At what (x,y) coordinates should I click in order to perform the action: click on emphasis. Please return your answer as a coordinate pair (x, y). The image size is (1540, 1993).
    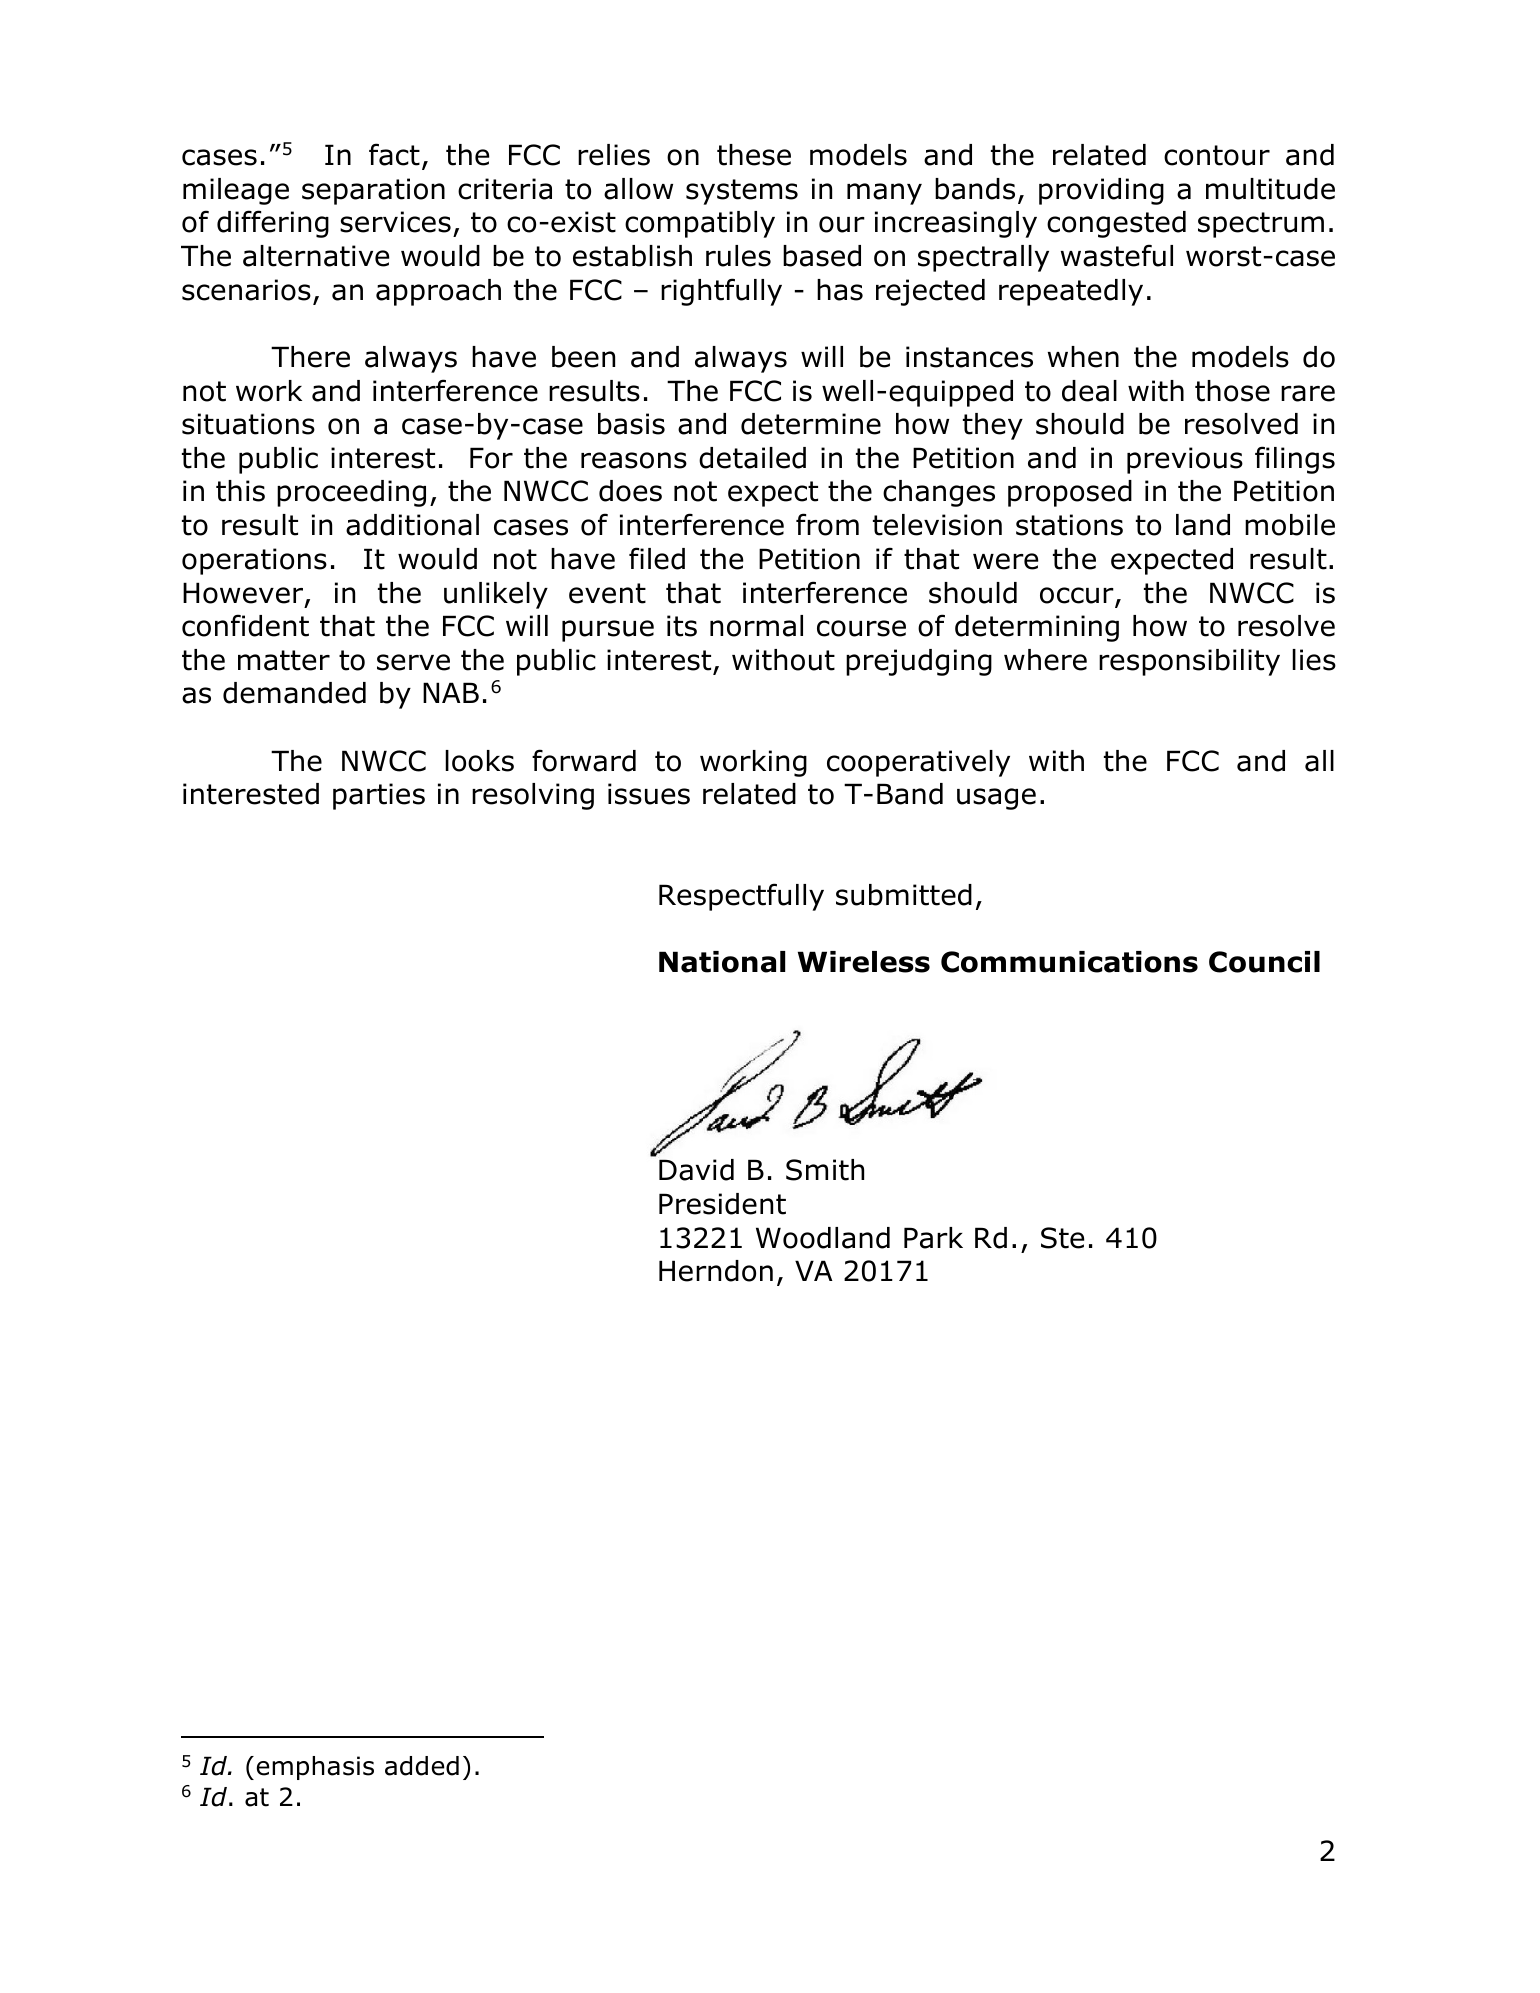
    Looking at the image, I should click on (315, 1768).
